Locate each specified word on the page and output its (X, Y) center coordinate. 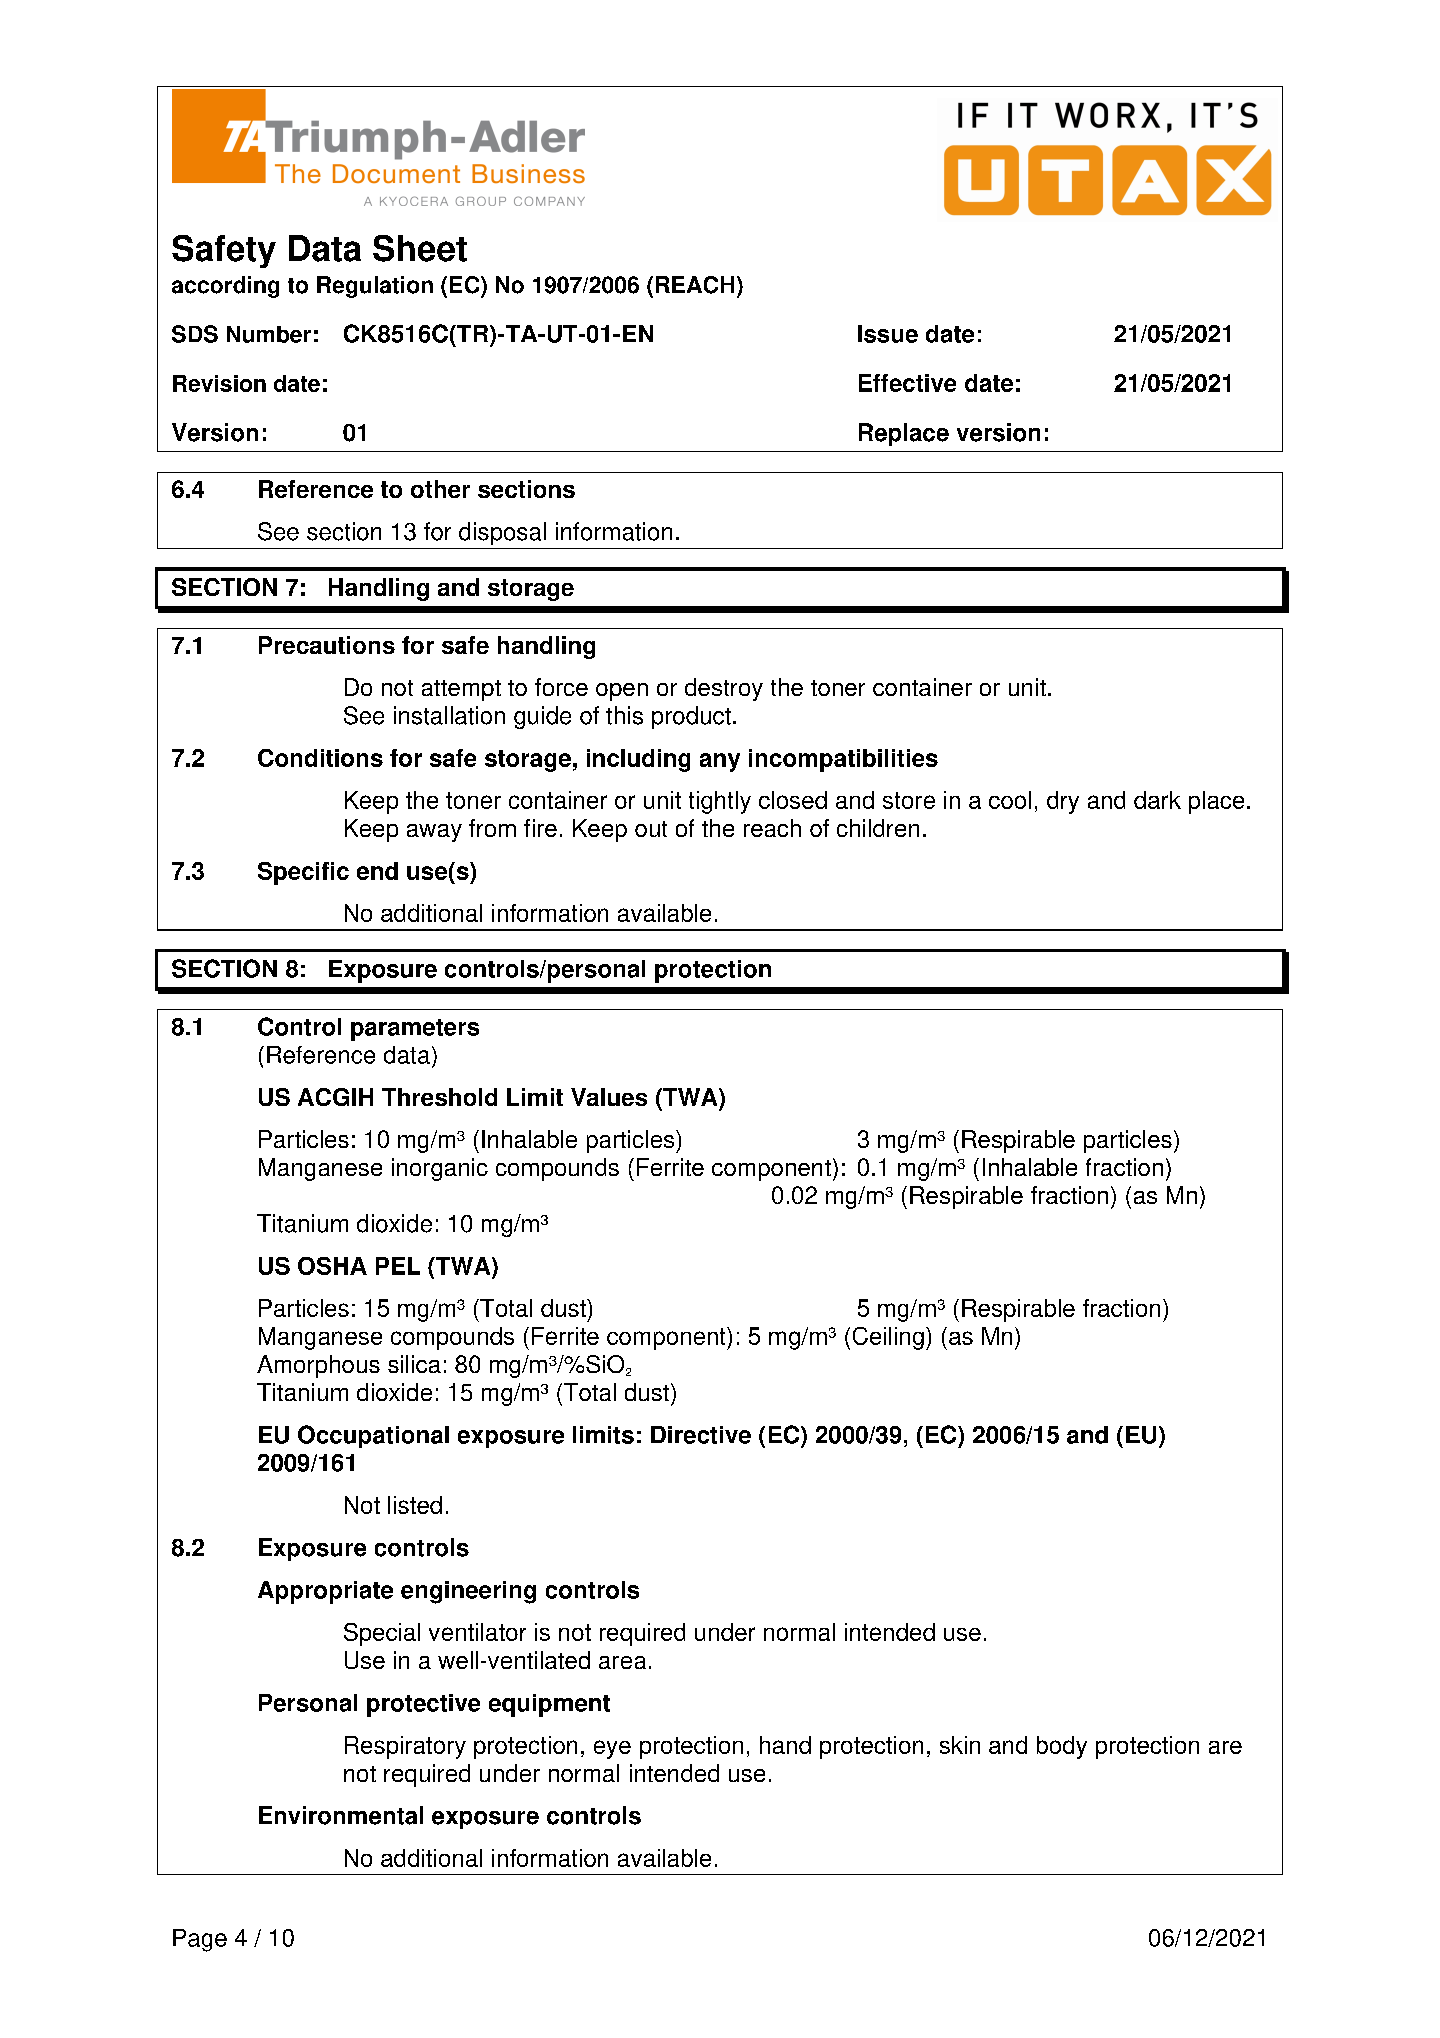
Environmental (341, 1815)
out (651, 829)
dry (1063, 802)
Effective (907, 383)
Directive (701, 1435)
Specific (303, 873)
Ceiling (888, 1338)
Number (269, 334)
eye (612, 1749)
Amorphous (318, 1366)
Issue (888, 334)
